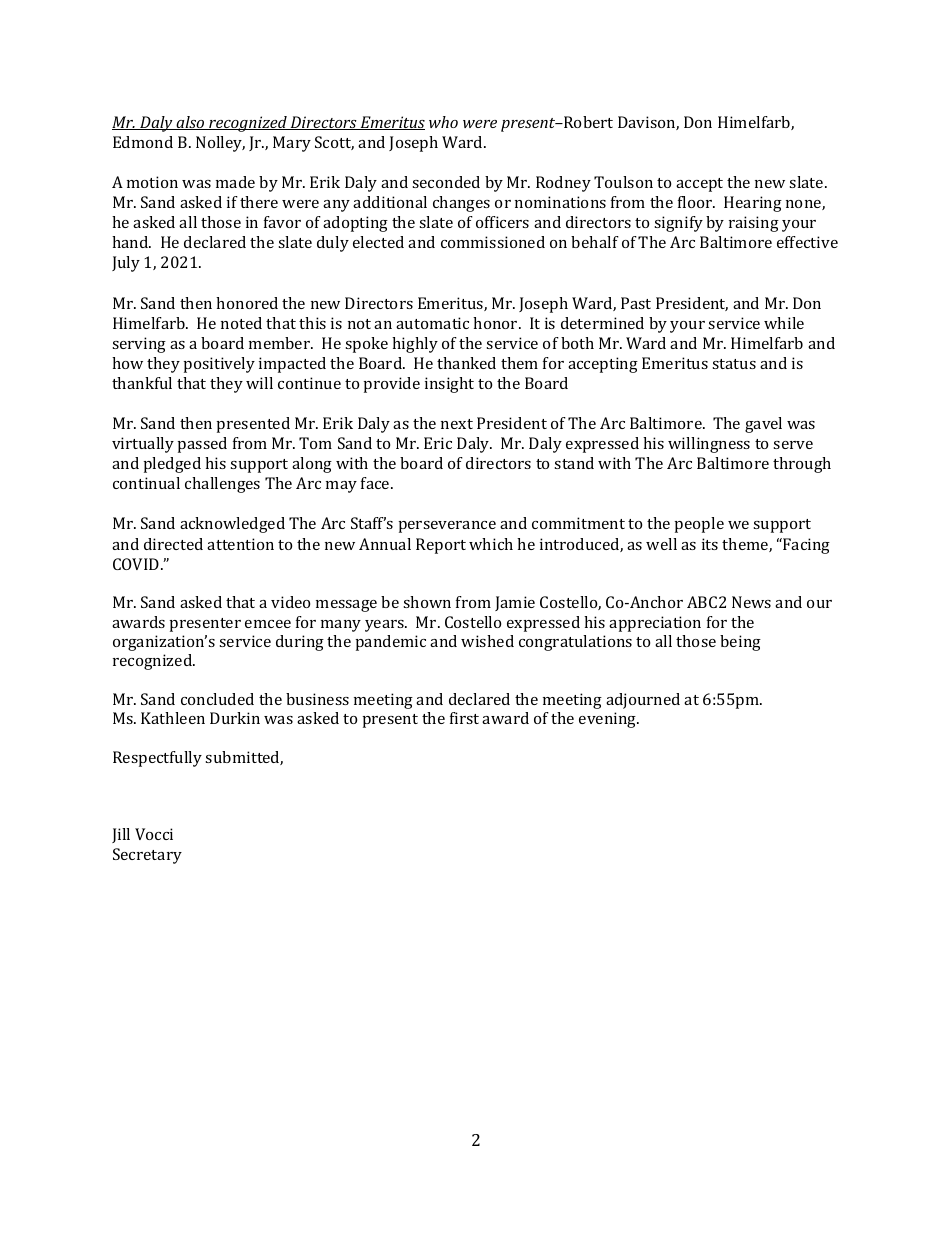 The height and width of the screenshot is (1233, 952). Describe the element at coordinates (268, 624) in the screenshot. I see `emcee` at that location.
